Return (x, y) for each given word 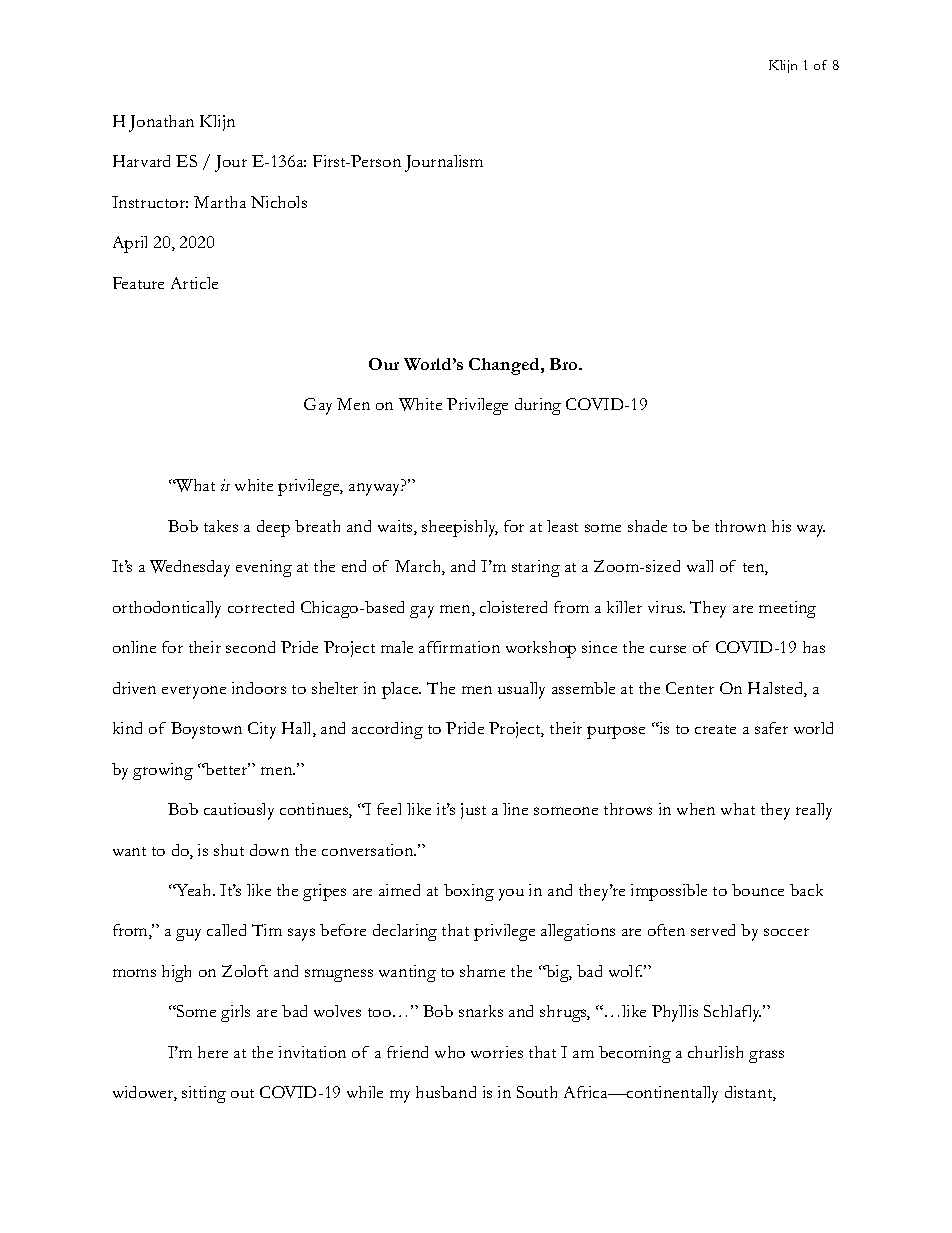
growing (163, 771)
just (473, 811)
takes (221, 526)
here (213, 1052)
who (450, 1052)
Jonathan (161, 123)
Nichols (279, 202)
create (715, 729)
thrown (740, 526)
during (538, 406)
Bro (565, 364)
